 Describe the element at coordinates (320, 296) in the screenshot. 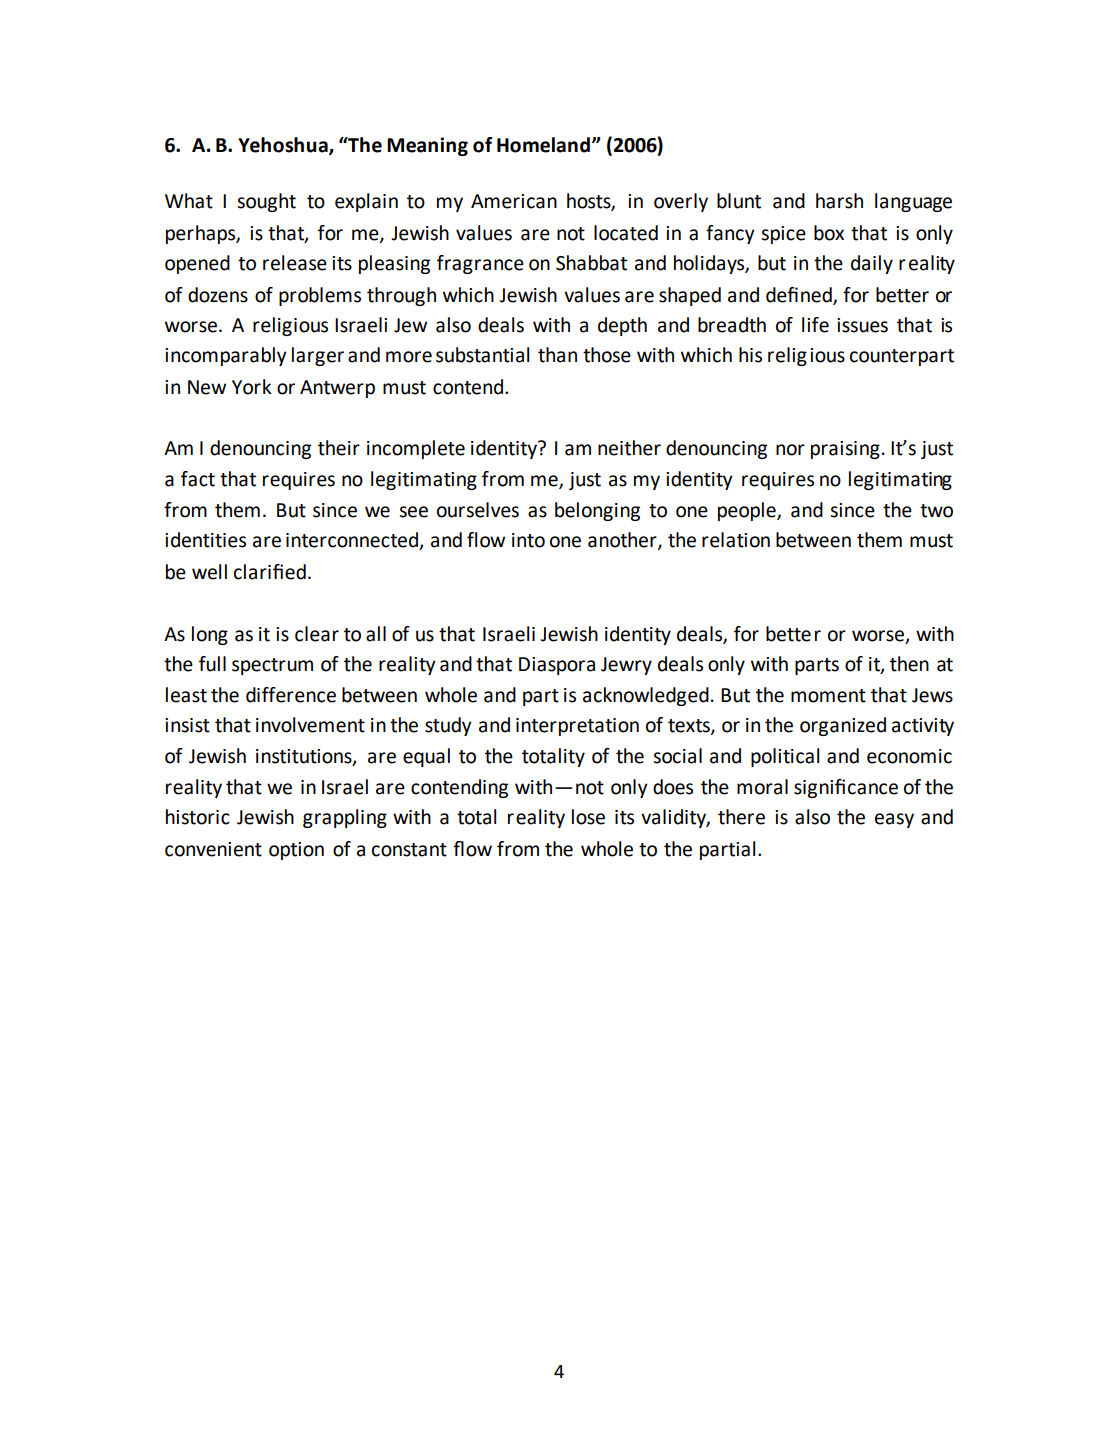

I see `problems` at that location.
